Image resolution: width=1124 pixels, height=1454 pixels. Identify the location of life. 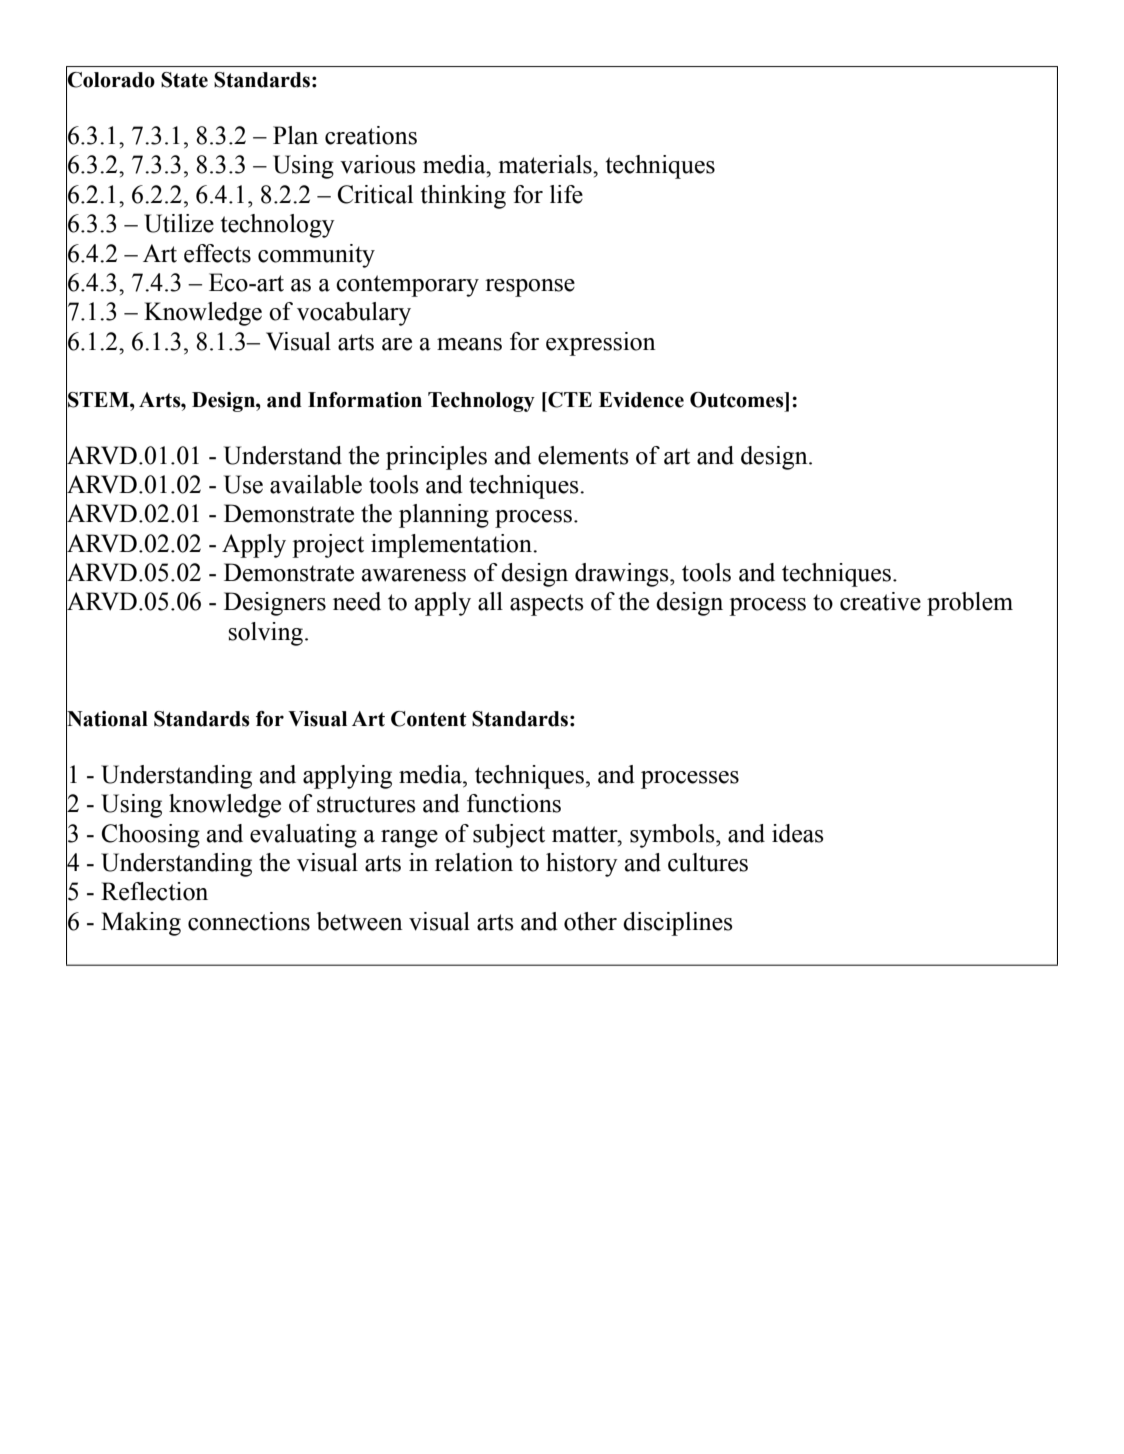
(566, 194).
